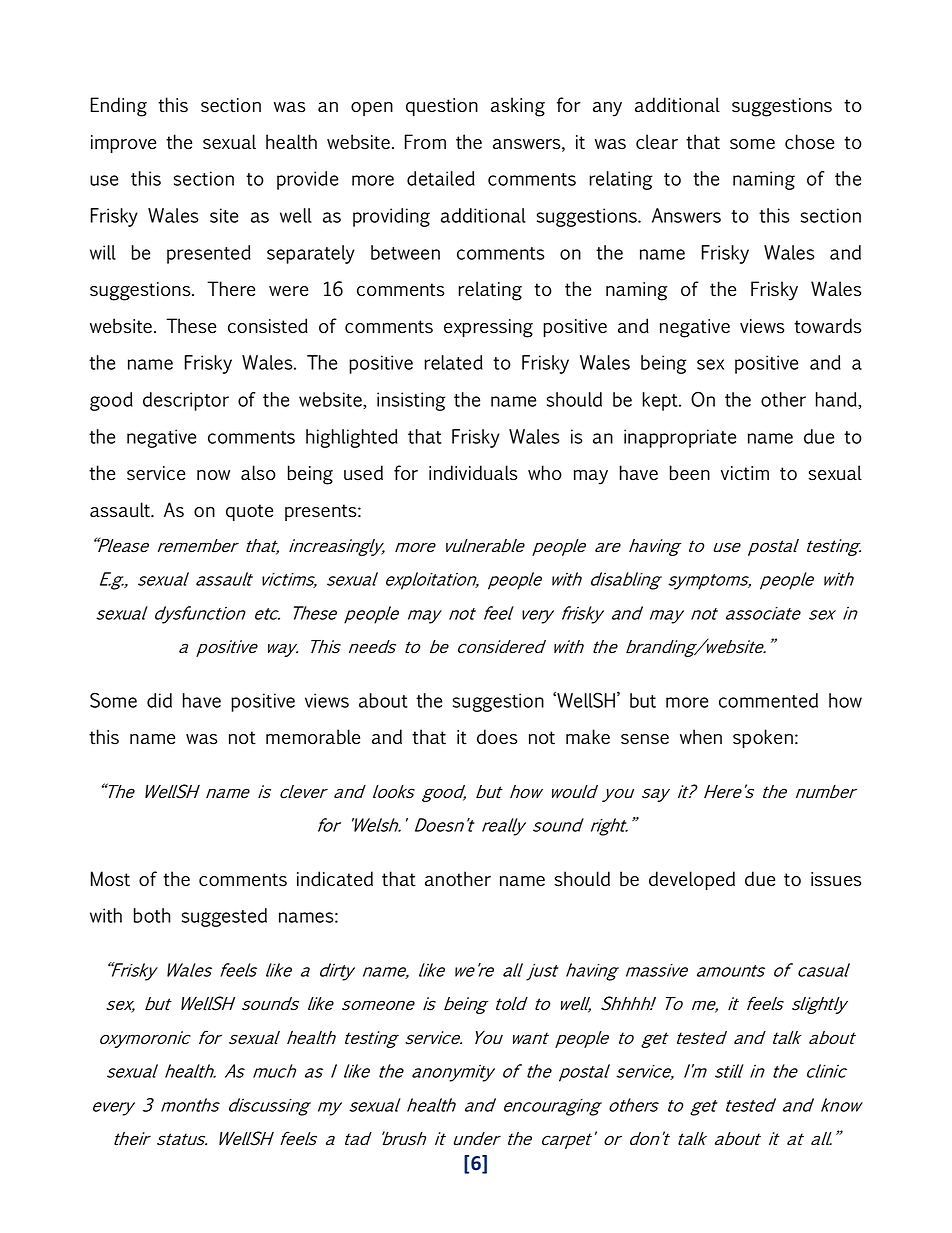 The height and width of the screenshot is (1233, 952). What do you see at coordinates (123, 144) in the screenshot?
I see `improve` at bounding box center [123, 144].
